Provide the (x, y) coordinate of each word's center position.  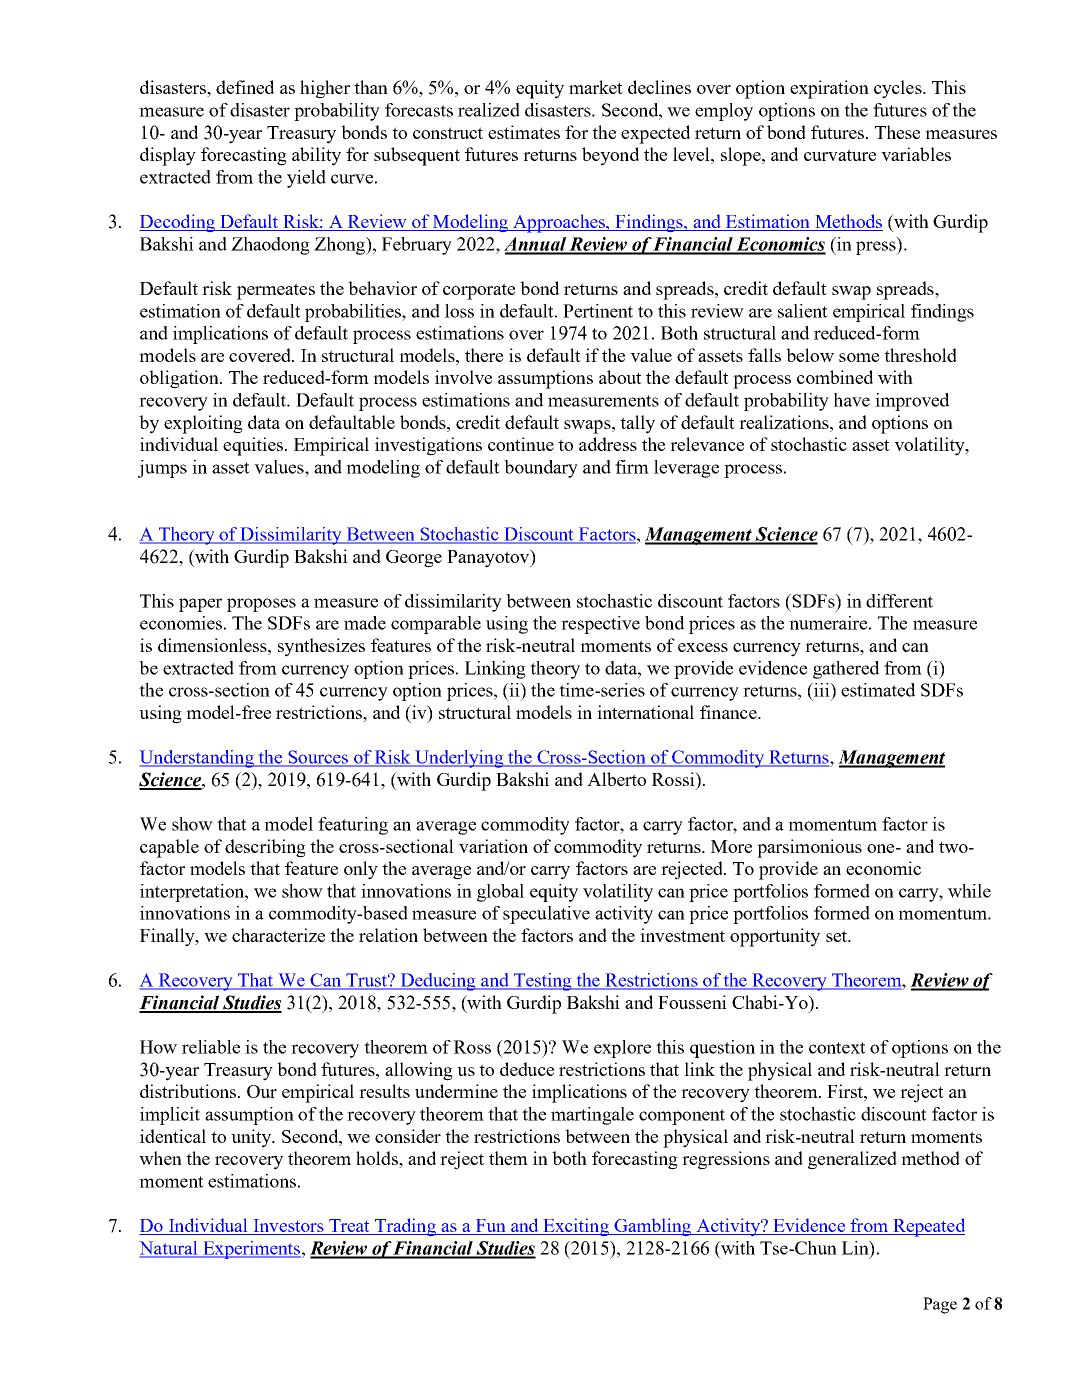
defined (245, 87)
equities (253, 446)
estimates (524, 132)
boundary (541, 469)
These (897, 132)
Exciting (576, 1227)
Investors (288, 1227)
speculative (546, 915)
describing (265, 848)
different (899, 601)
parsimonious (809, 848)
